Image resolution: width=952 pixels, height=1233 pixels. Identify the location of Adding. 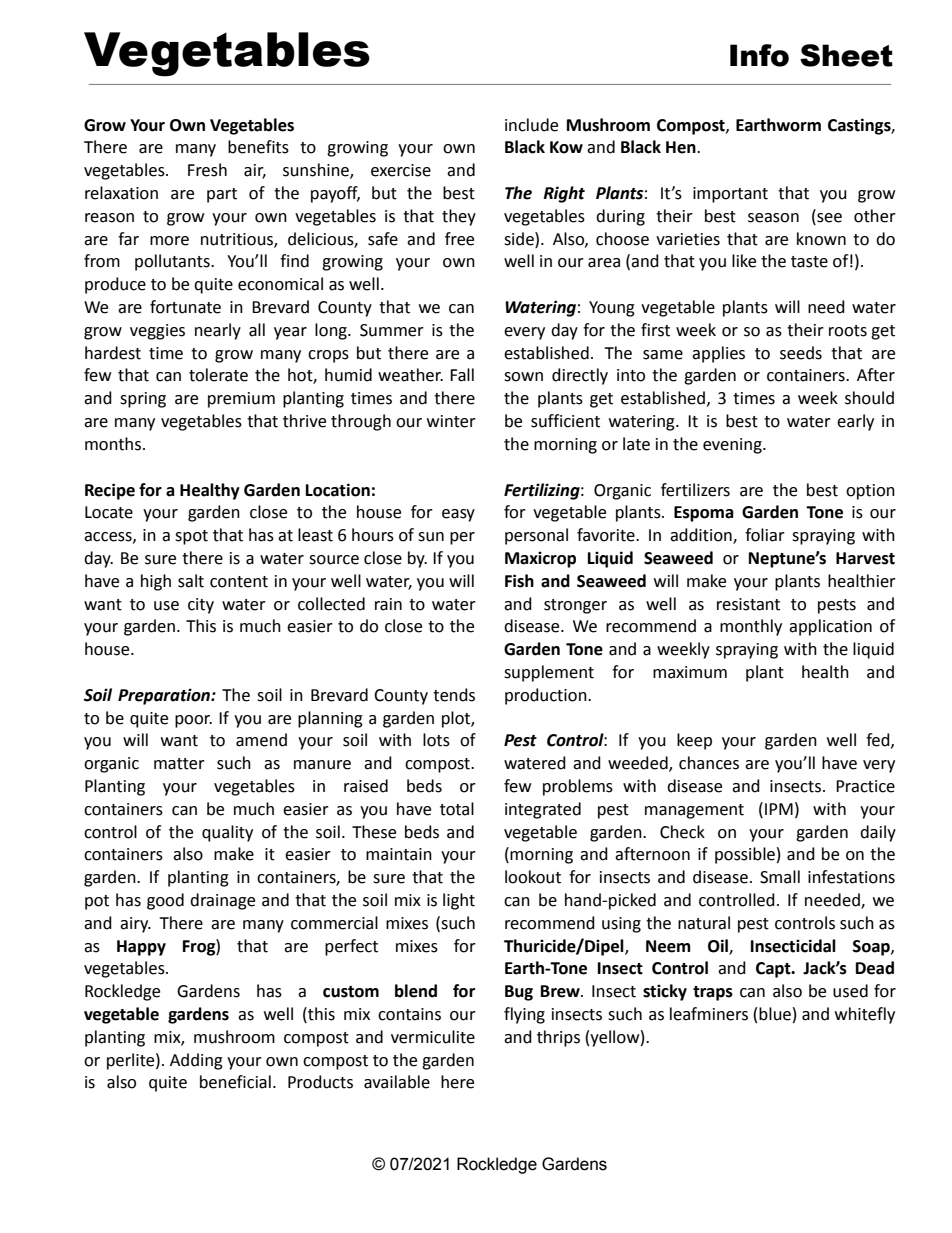
(196, 1061).
